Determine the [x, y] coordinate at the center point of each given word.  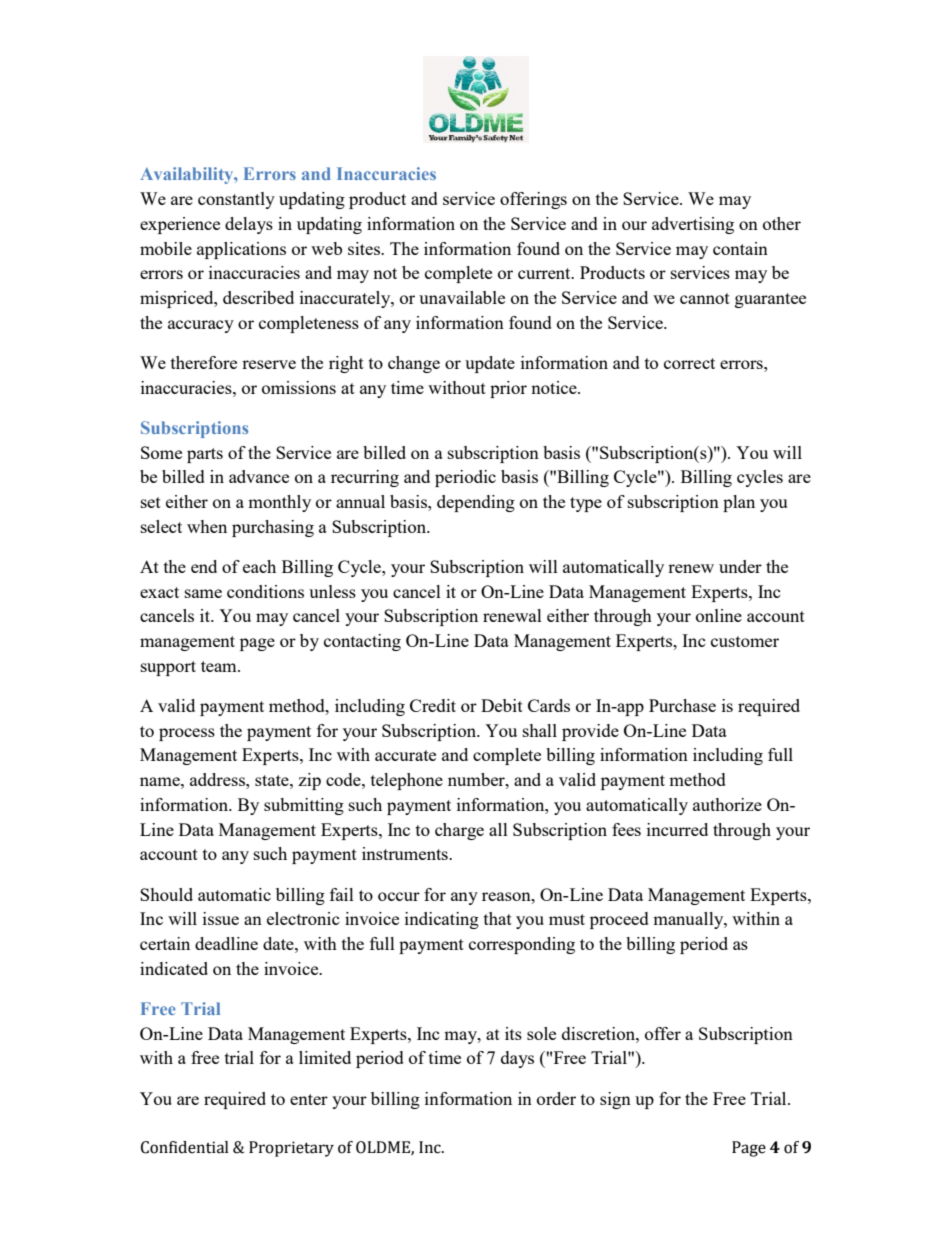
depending [476, 503]
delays [249, 225]
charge [459, 831]
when [207, 526]
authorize [727, 804]
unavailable [462, 297]
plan [739, 503]
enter [309, 1099]
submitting [304, 806]
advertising [693, 225]
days [517, 1059]
